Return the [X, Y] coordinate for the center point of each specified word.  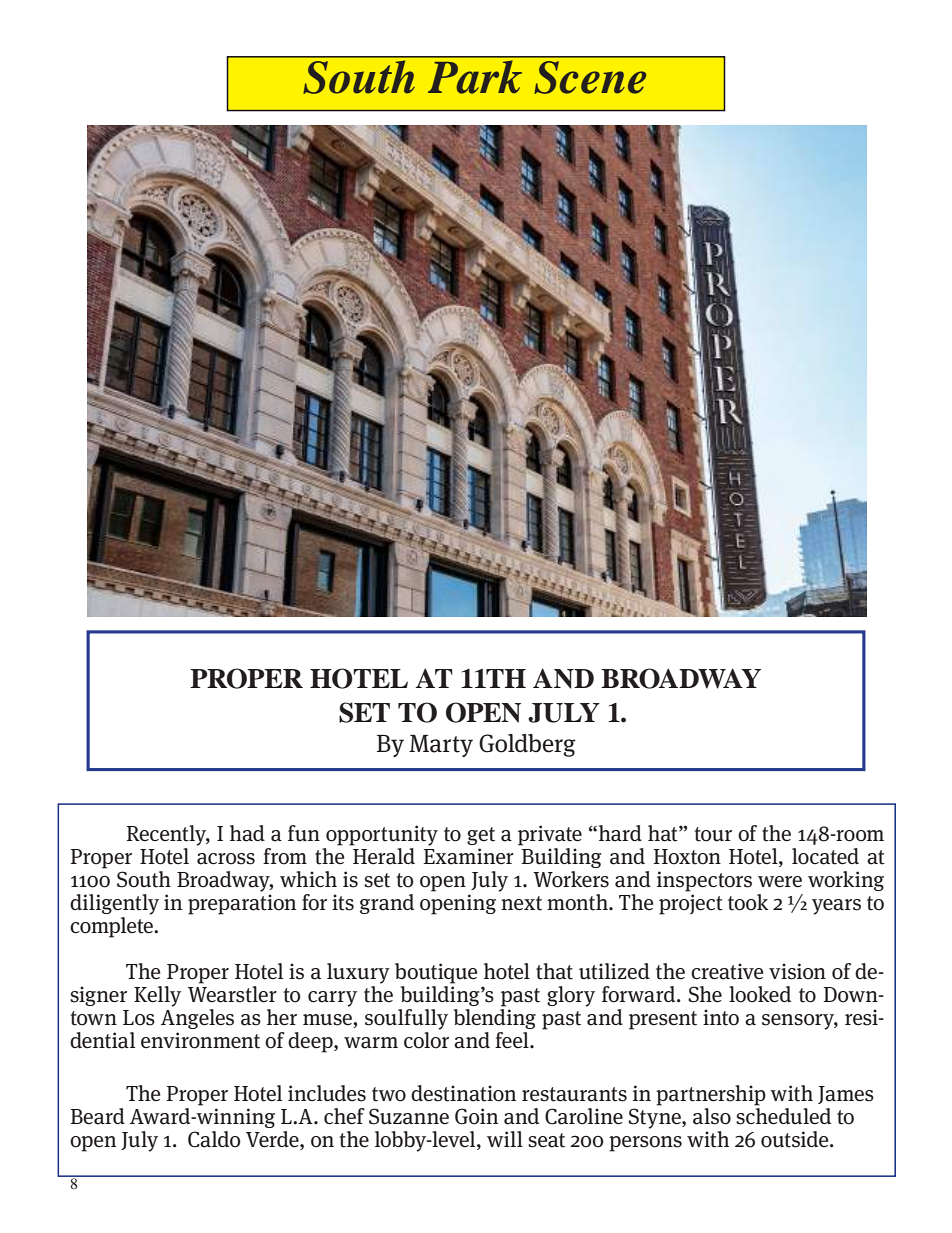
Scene [590, 77]
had [247, 833]
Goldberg [527, 745]
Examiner [468, 856]
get [481, 836]
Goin [476, 1116]
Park [475, 77]
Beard [97, 1116]
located [825, 856]
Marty [441, 746]
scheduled [783, 1116]
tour [713, 834]
